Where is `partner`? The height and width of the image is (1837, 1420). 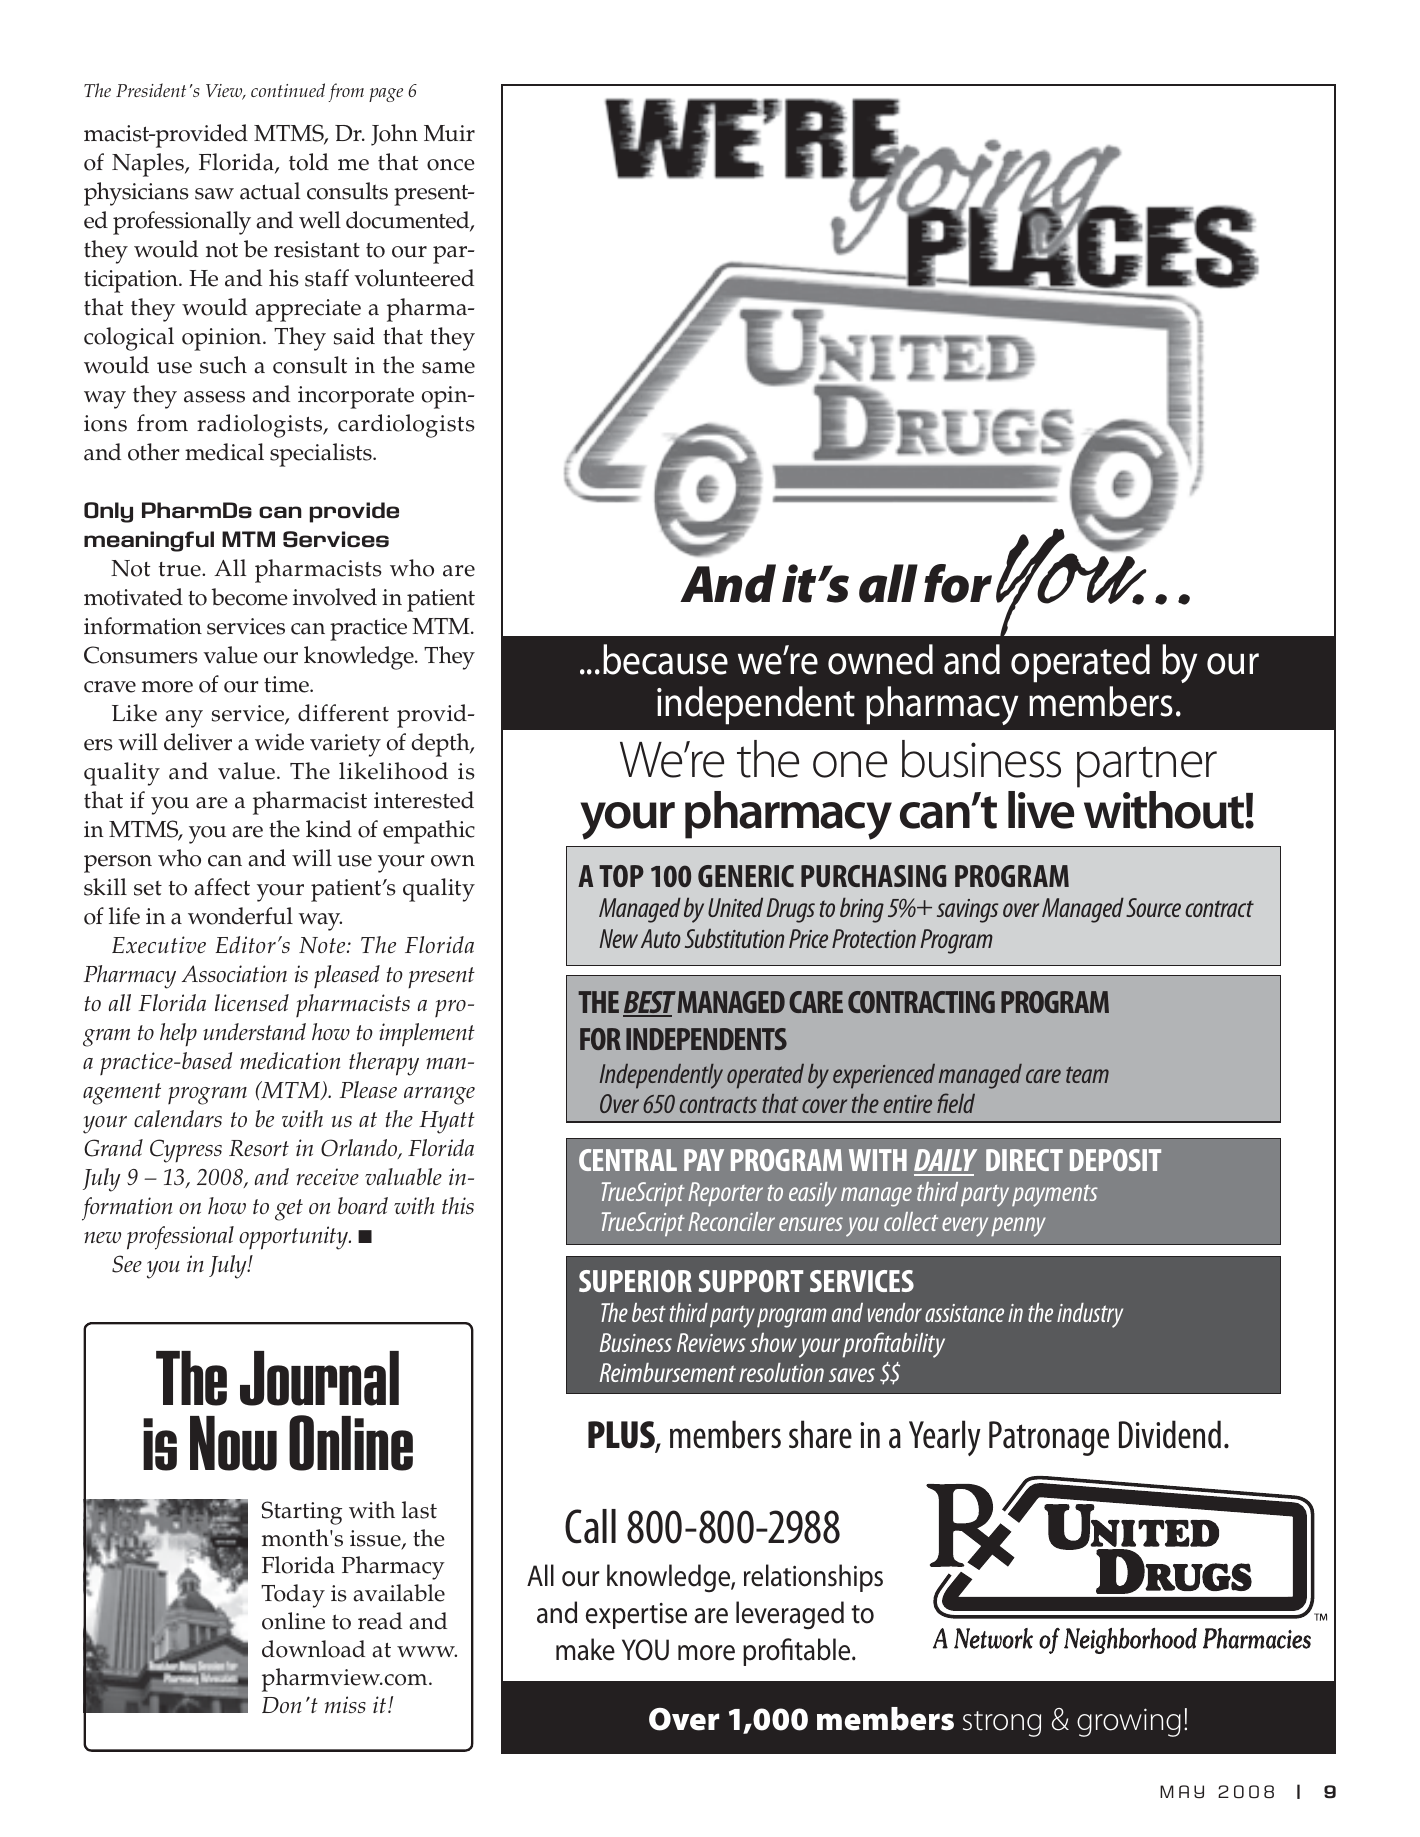 partner is located at coordinates (1147, 767).
